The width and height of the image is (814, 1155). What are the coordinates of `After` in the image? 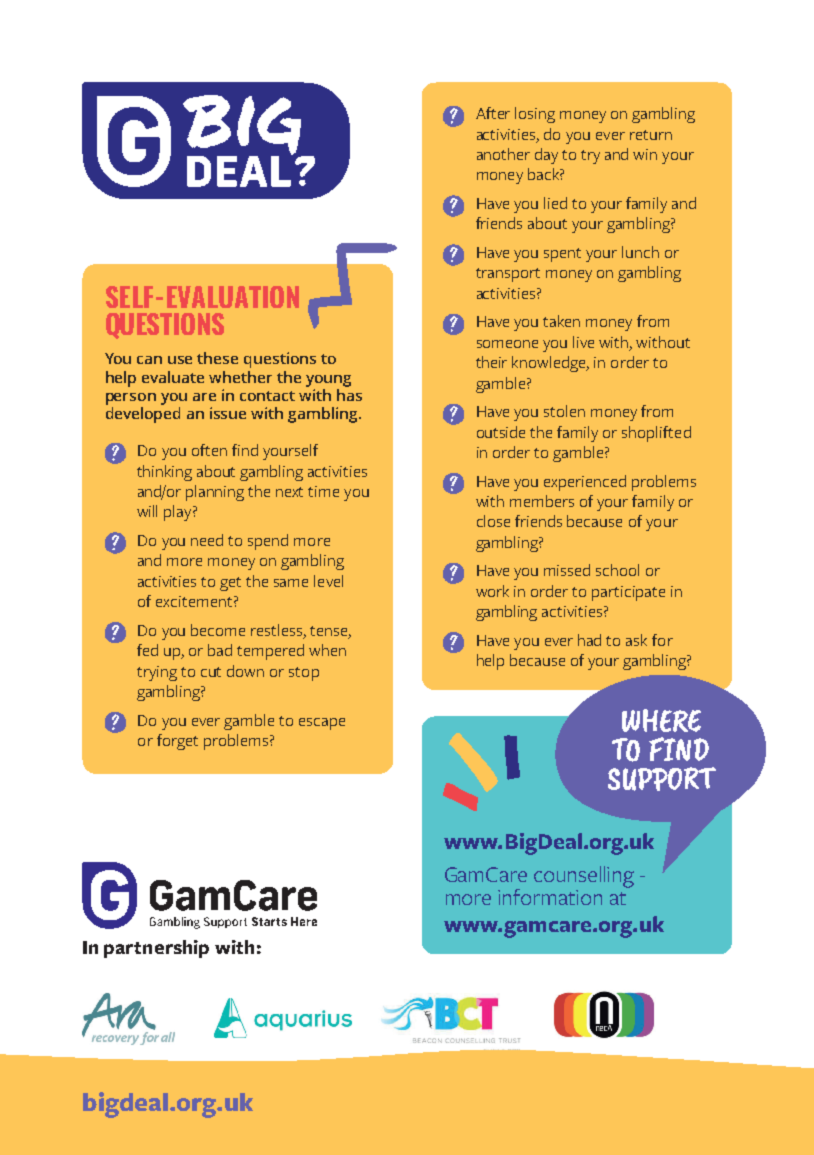 It's located at (493, 113).
